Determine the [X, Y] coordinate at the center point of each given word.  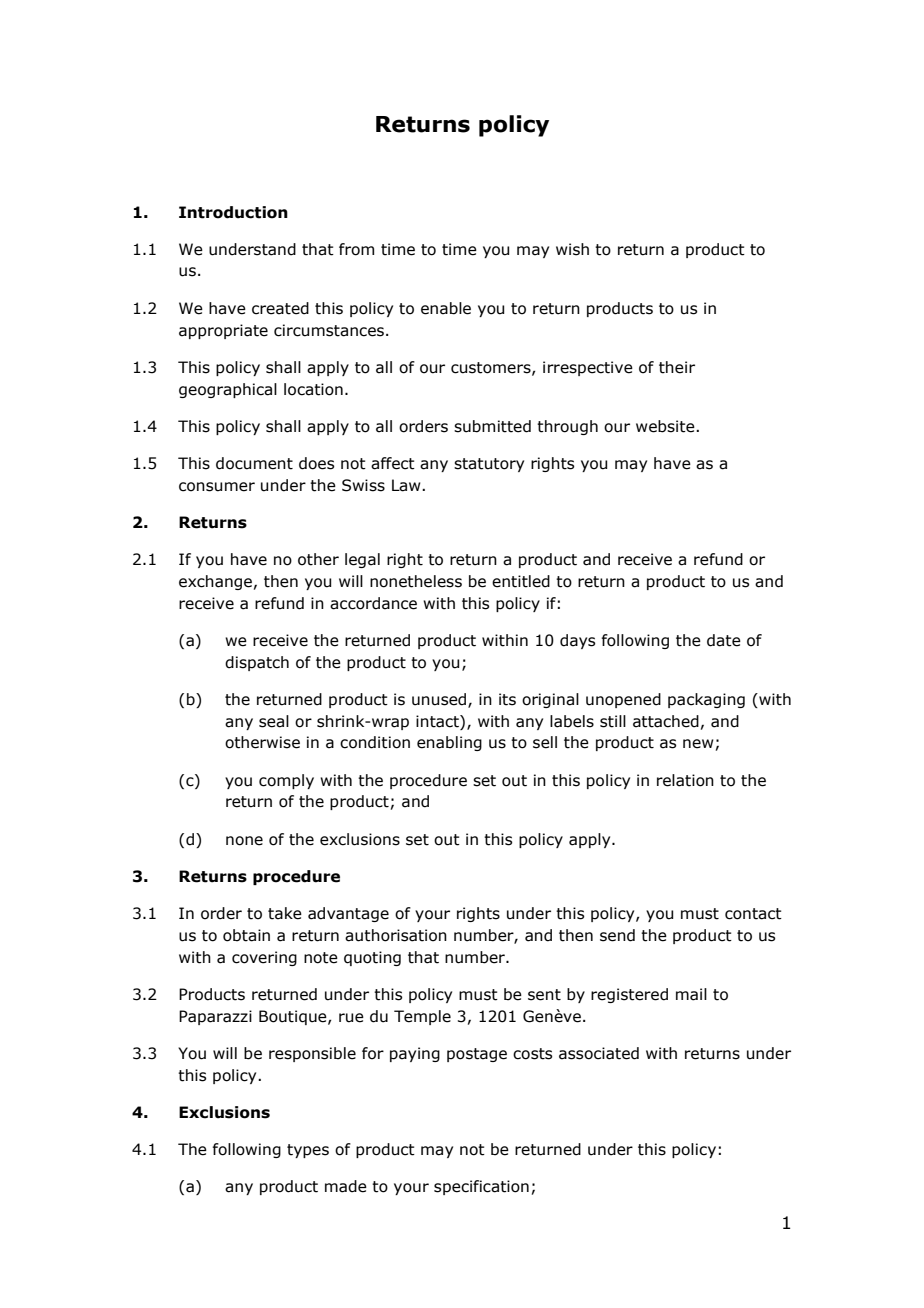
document [254, 463]
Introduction [233, 212]
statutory [489, 465]
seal [274, 721]
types [308, 1151]
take [285, 913]
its [507, 699]
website [666, 426]
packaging [706, 700]
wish [572, 249]
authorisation [396, 935]
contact [753, 914]
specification [481, 1187]
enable [446, 308]
